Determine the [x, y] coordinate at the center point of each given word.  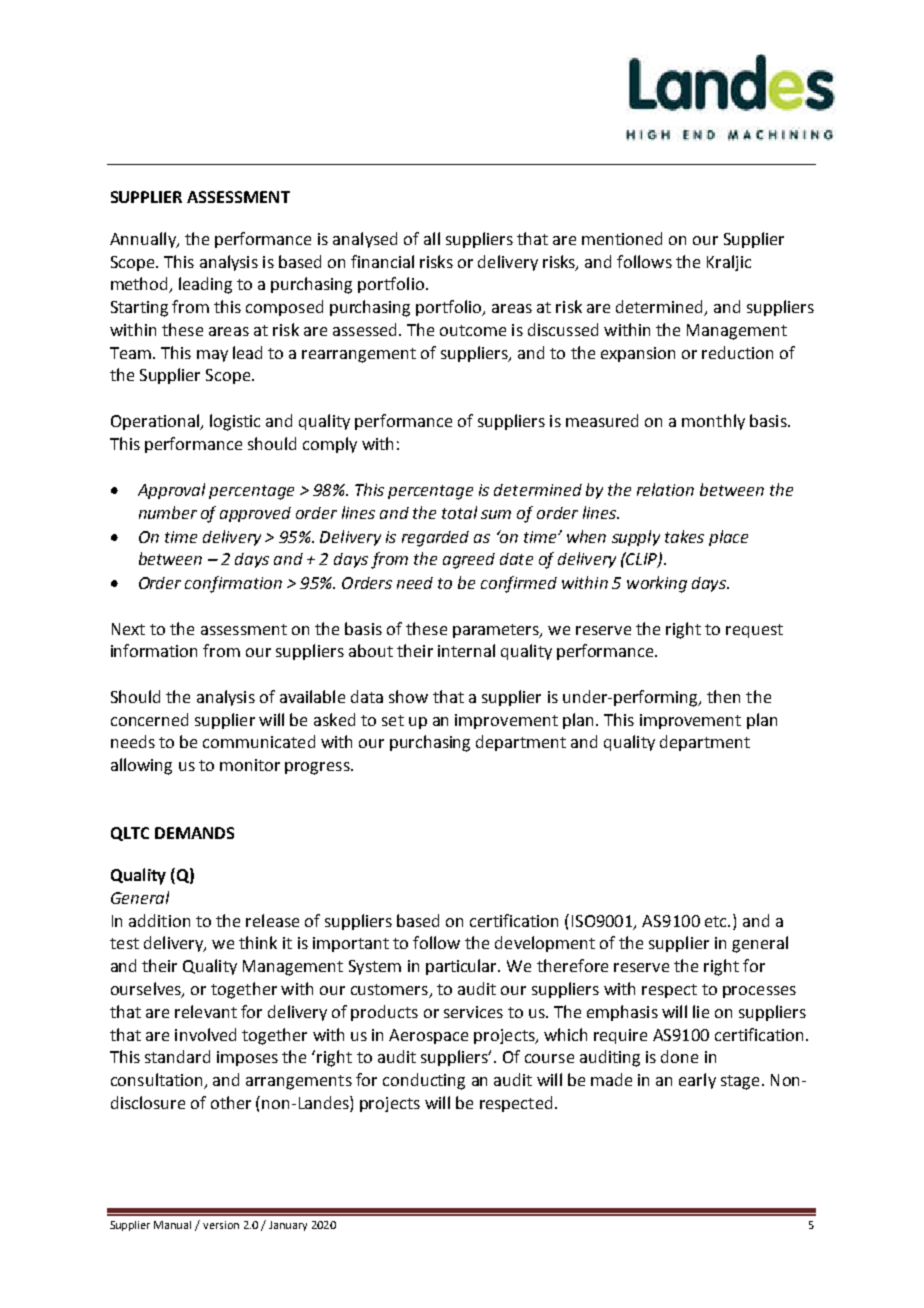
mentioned [622, 238]
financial [382, 261]
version [221, 1225]
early [697, 1081]
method [141, 285]
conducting [424, 1081]
